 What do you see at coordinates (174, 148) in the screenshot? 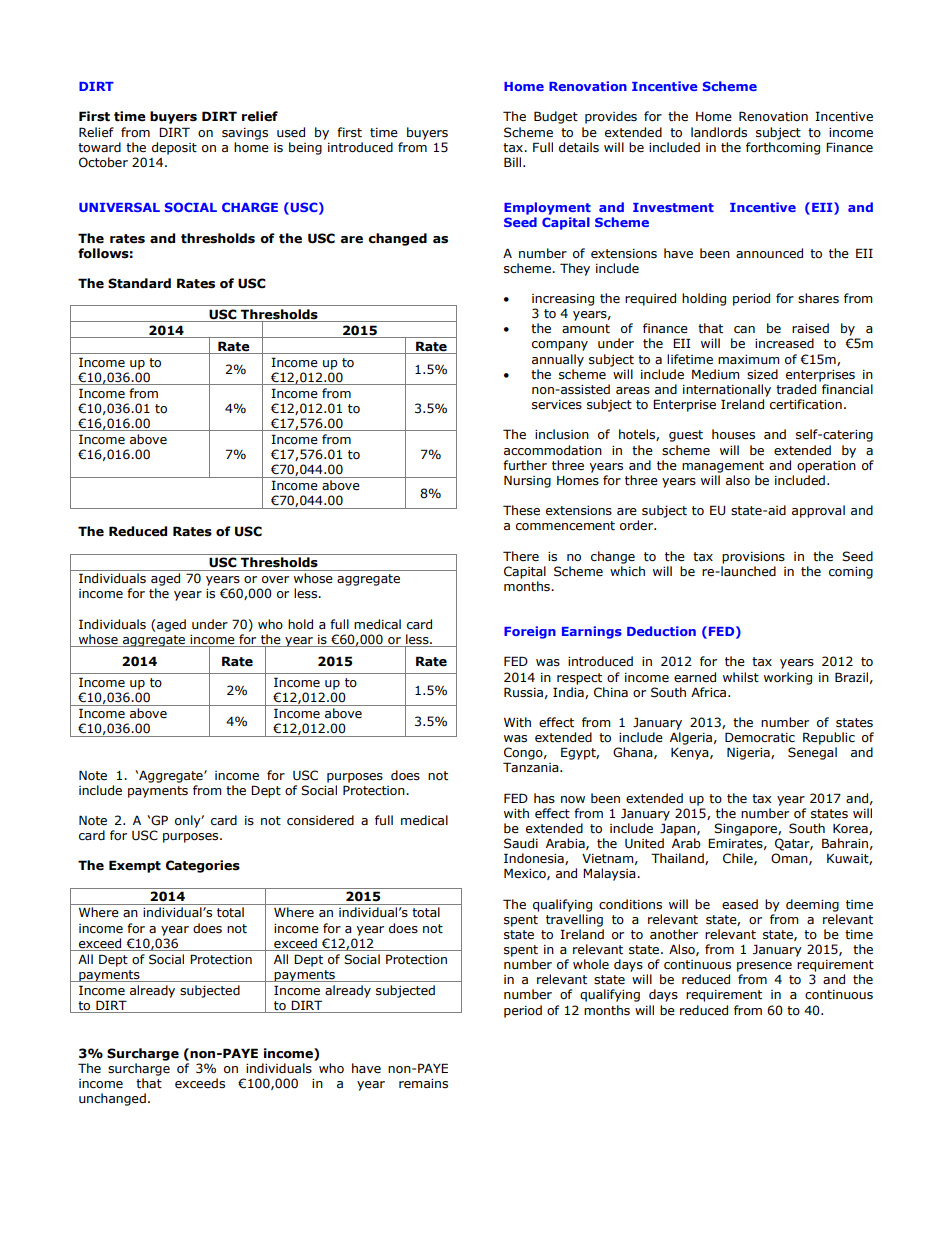
I see `deposit` at bounding box center [174, 148].
